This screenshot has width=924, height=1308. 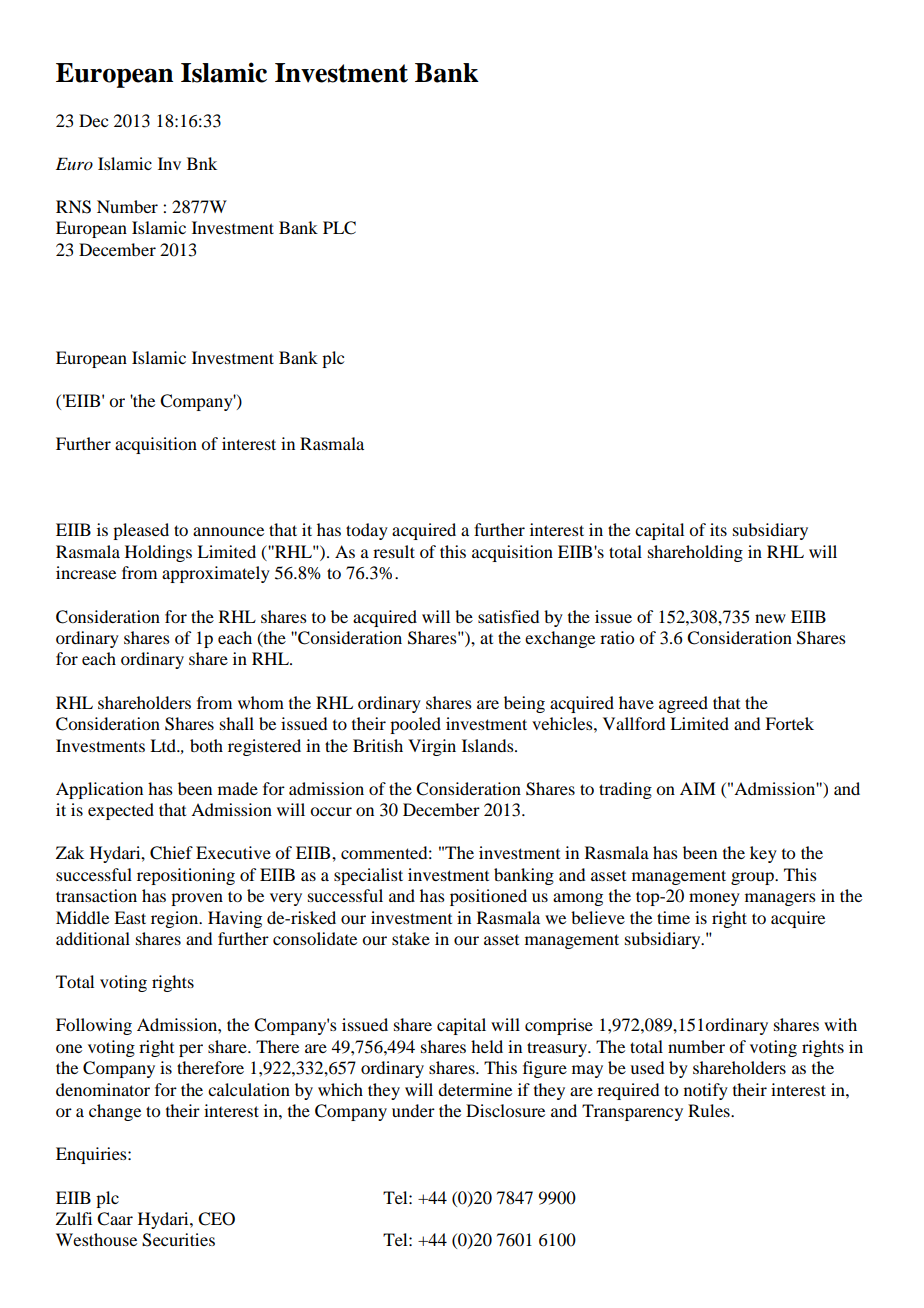 I want to click on Securities, so click(x=178, y=1240).
